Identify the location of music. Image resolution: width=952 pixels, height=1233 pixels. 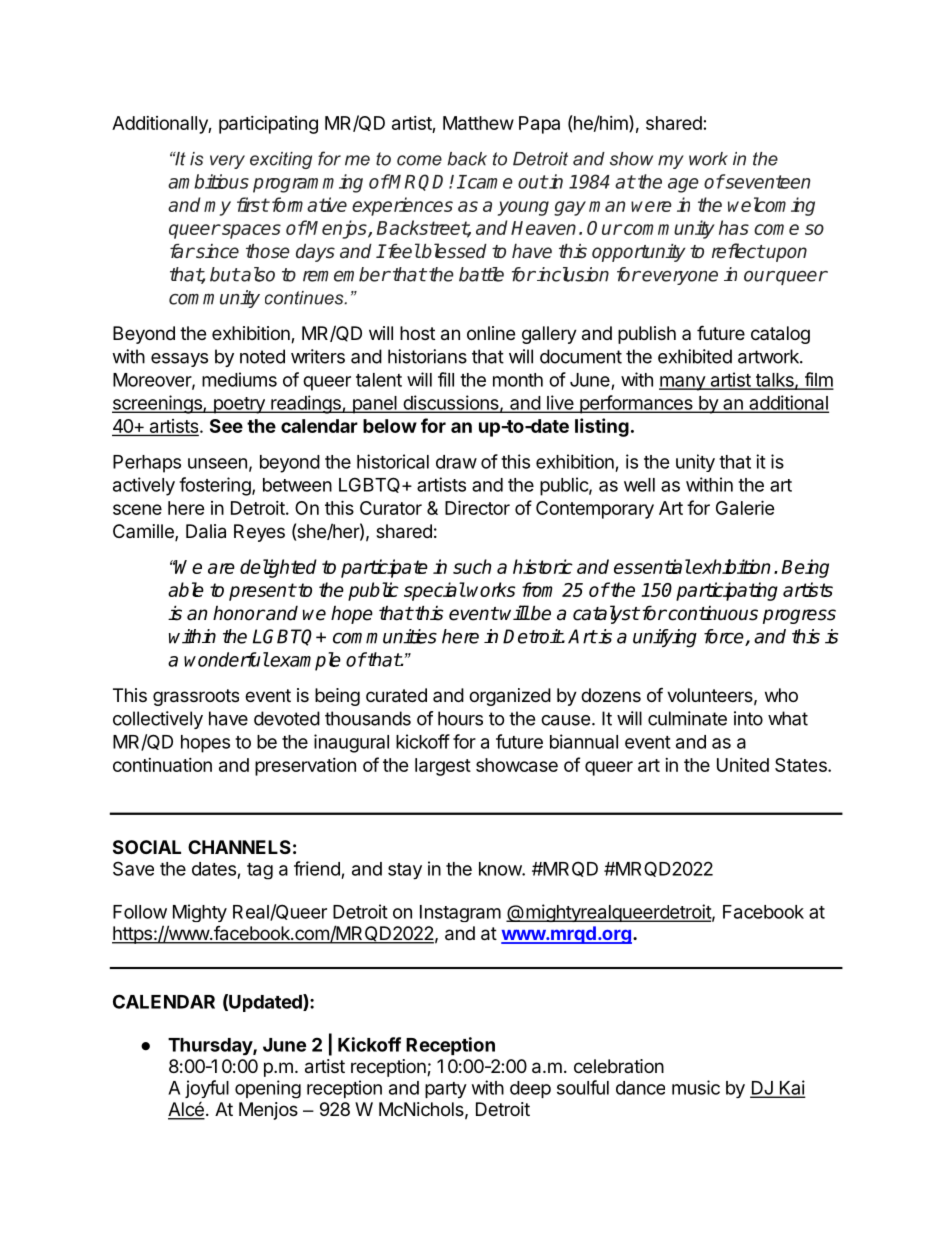
(696, 1087).
